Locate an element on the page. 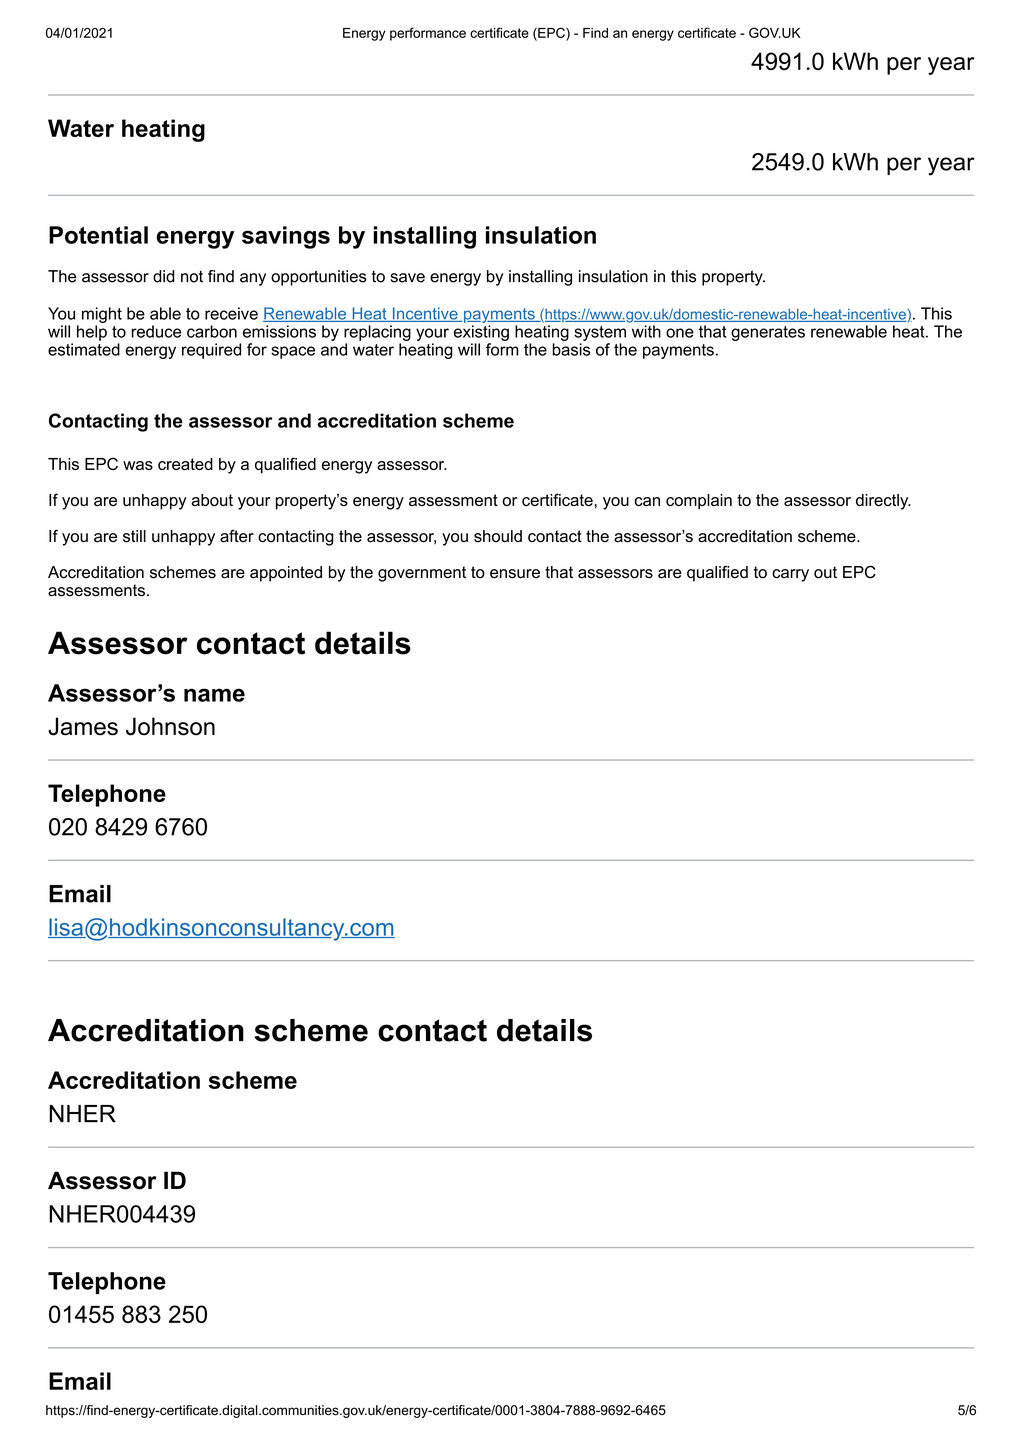 The width and height of the page is (1022, 1444). generates is located at coordinates (768, 333).
